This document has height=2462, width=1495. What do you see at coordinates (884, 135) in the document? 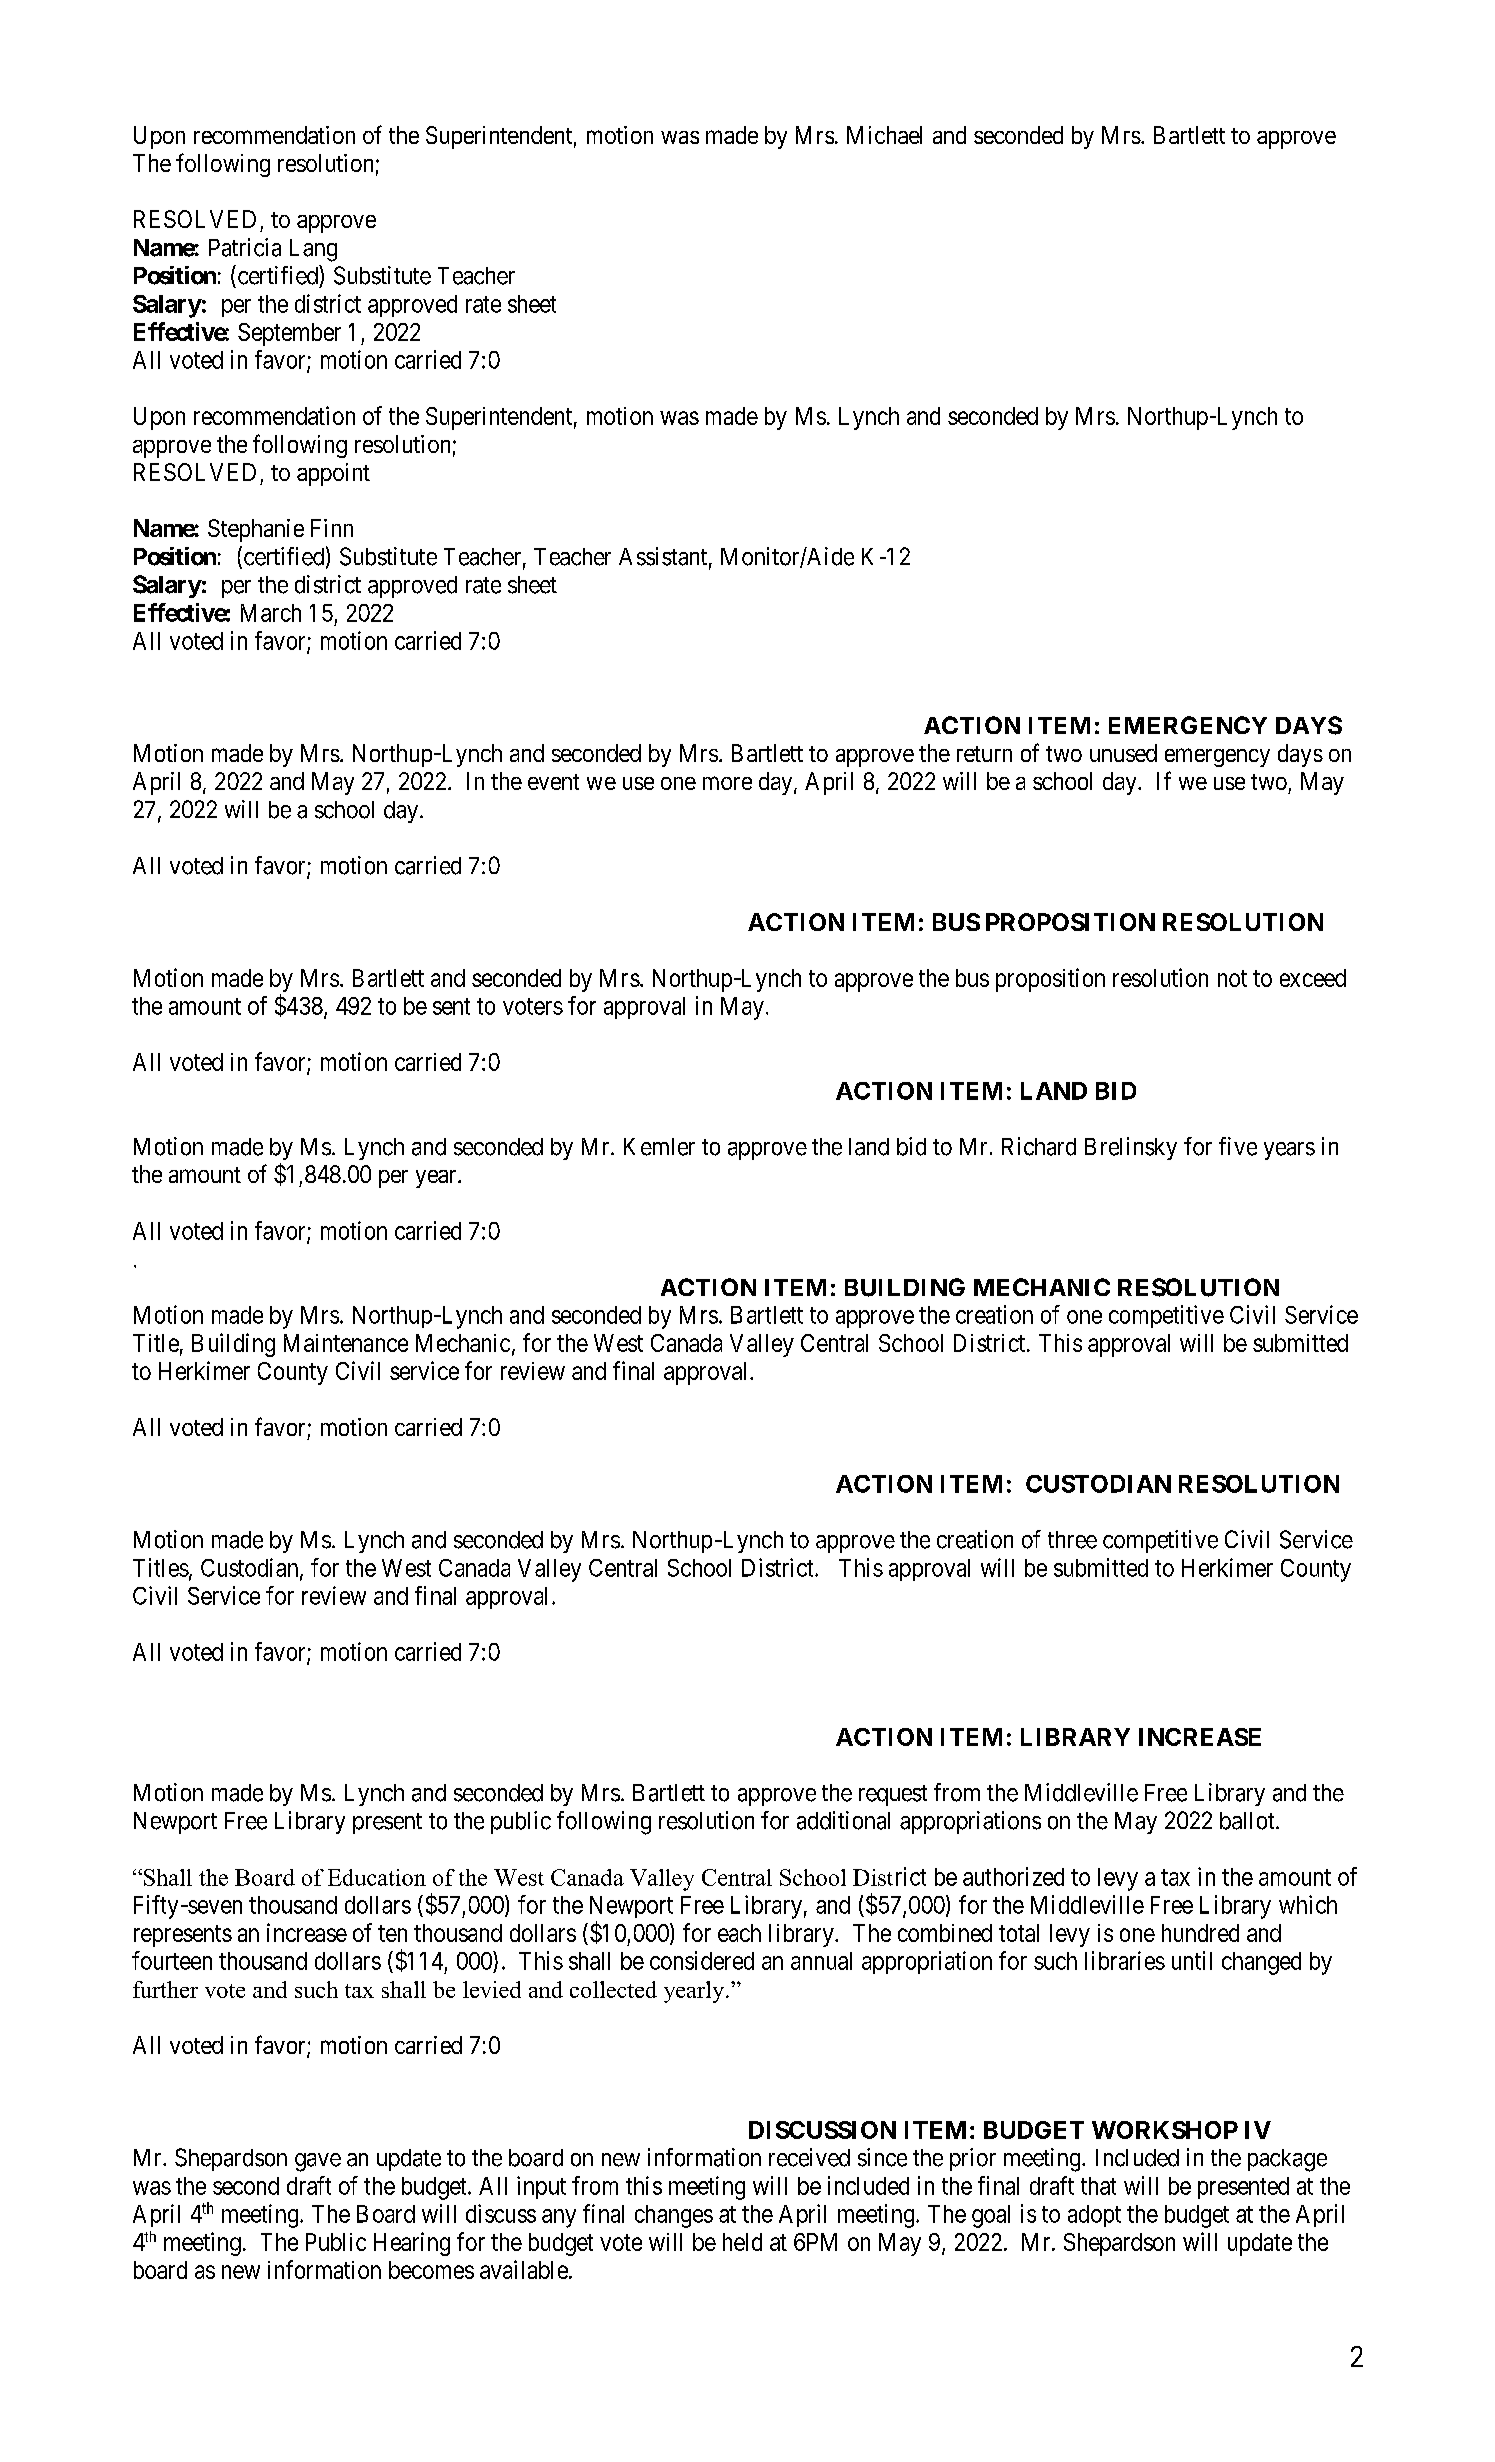
I see `Michael` at bounding box center [884, 135].
